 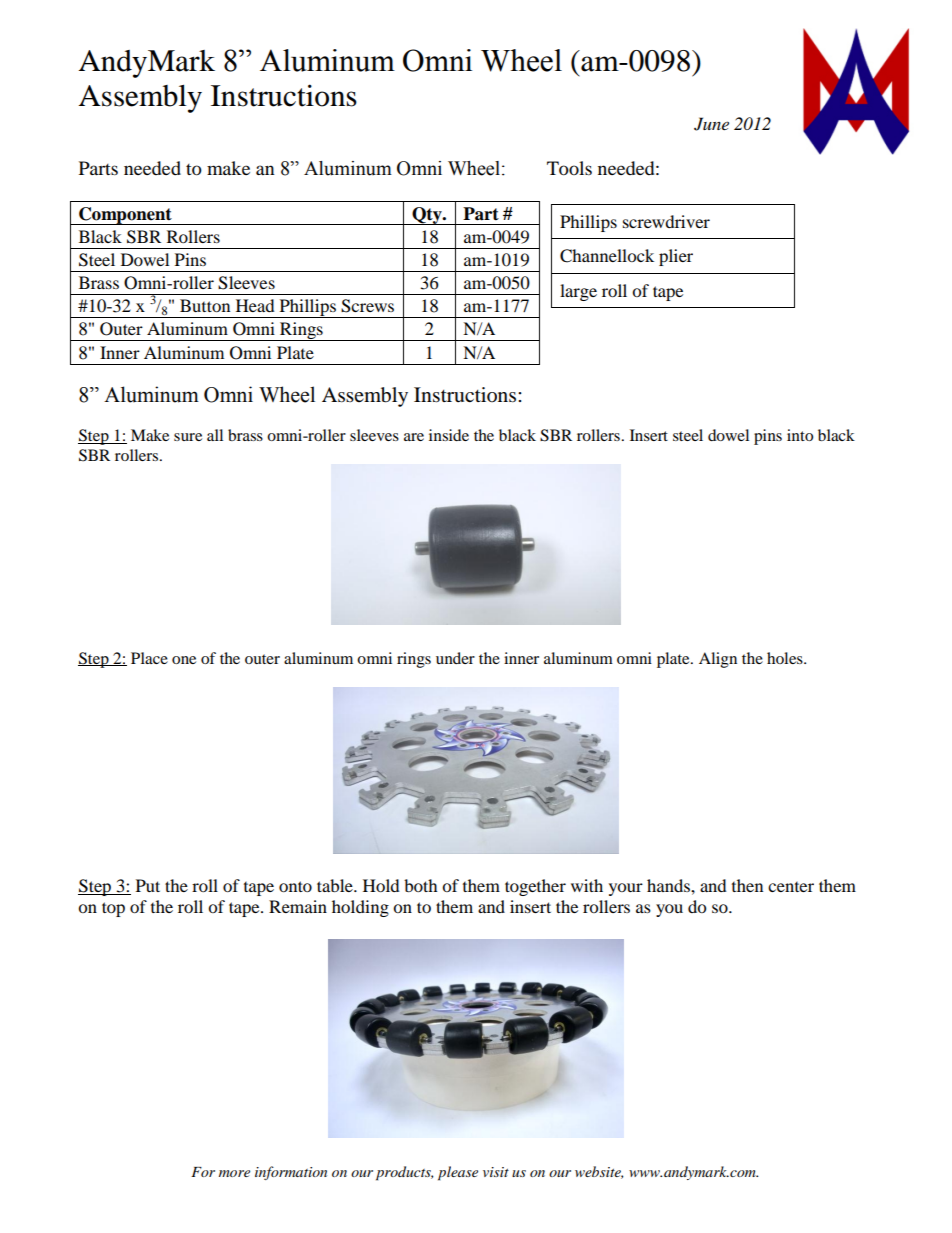 What do you see at coordinates (458, 1173) in the page?
I see `please` at bounding box center [458, 1173].
